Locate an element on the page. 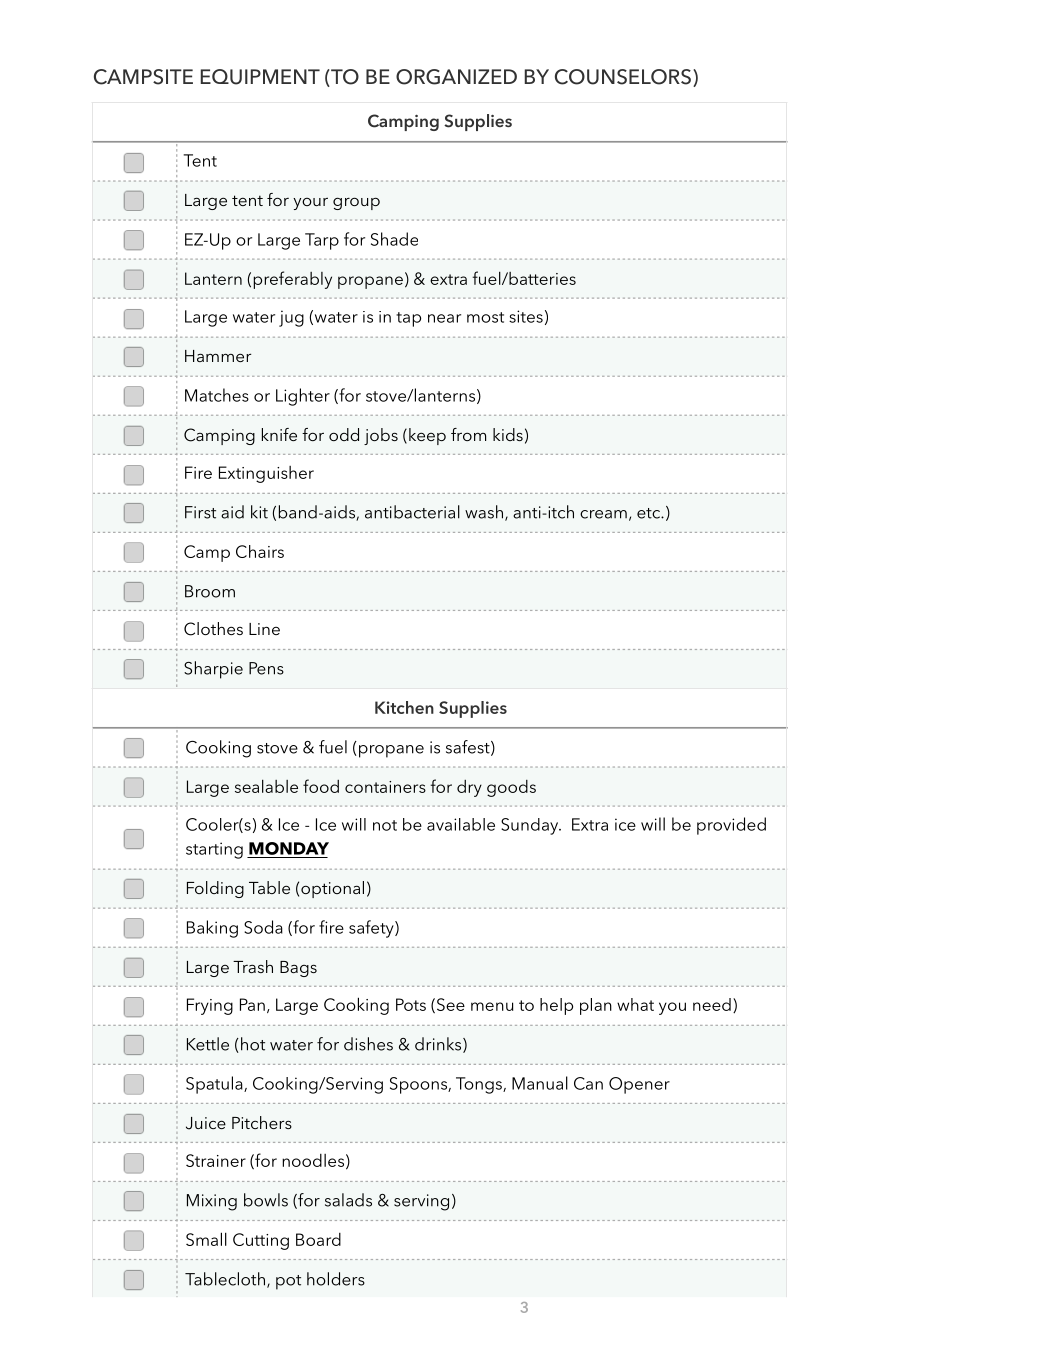 This page has height=1359, width=1050. salads is located at coordinates (348, 1200).
